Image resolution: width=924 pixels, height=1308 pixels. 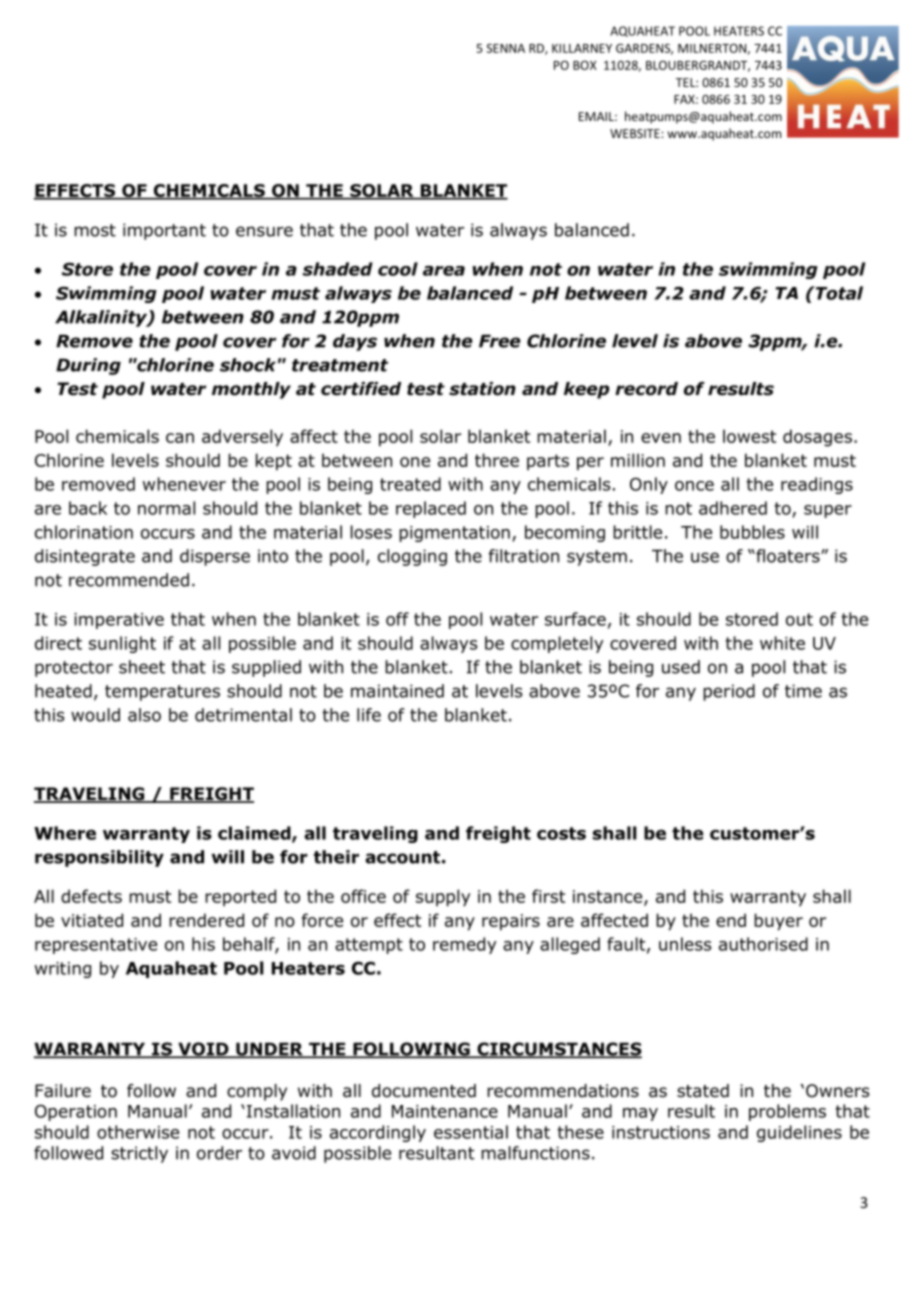 I want to click on WEBSITE, so click(x=636, y=133).
